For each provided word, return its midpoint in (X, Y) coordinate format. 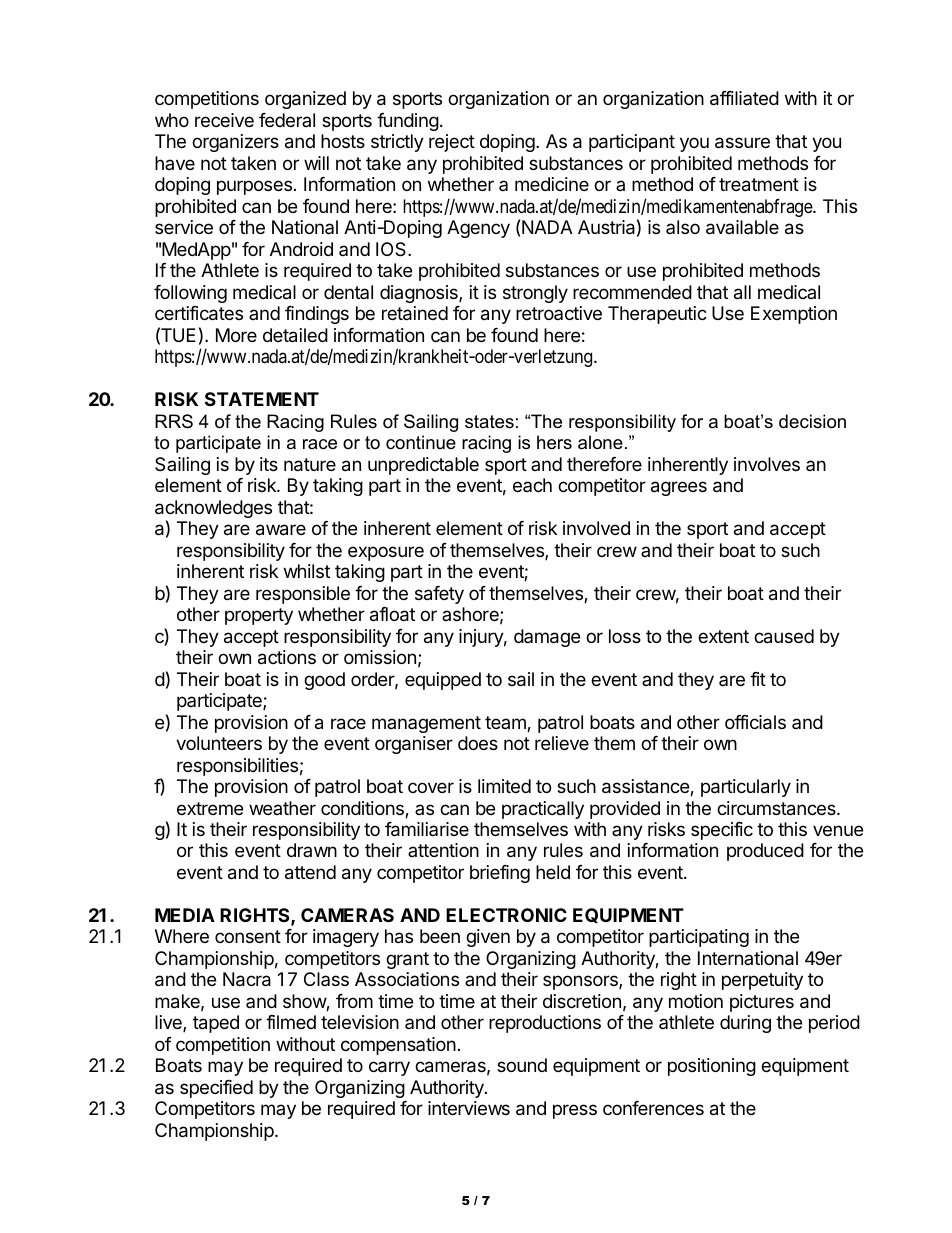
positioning (712, 1067)
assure (742, 143)
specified (216, 1089)
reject (452, 143)
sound (522, 1065)
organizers (235, 143)
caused (784, 636)
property (259, 616)
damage (547, 638)
